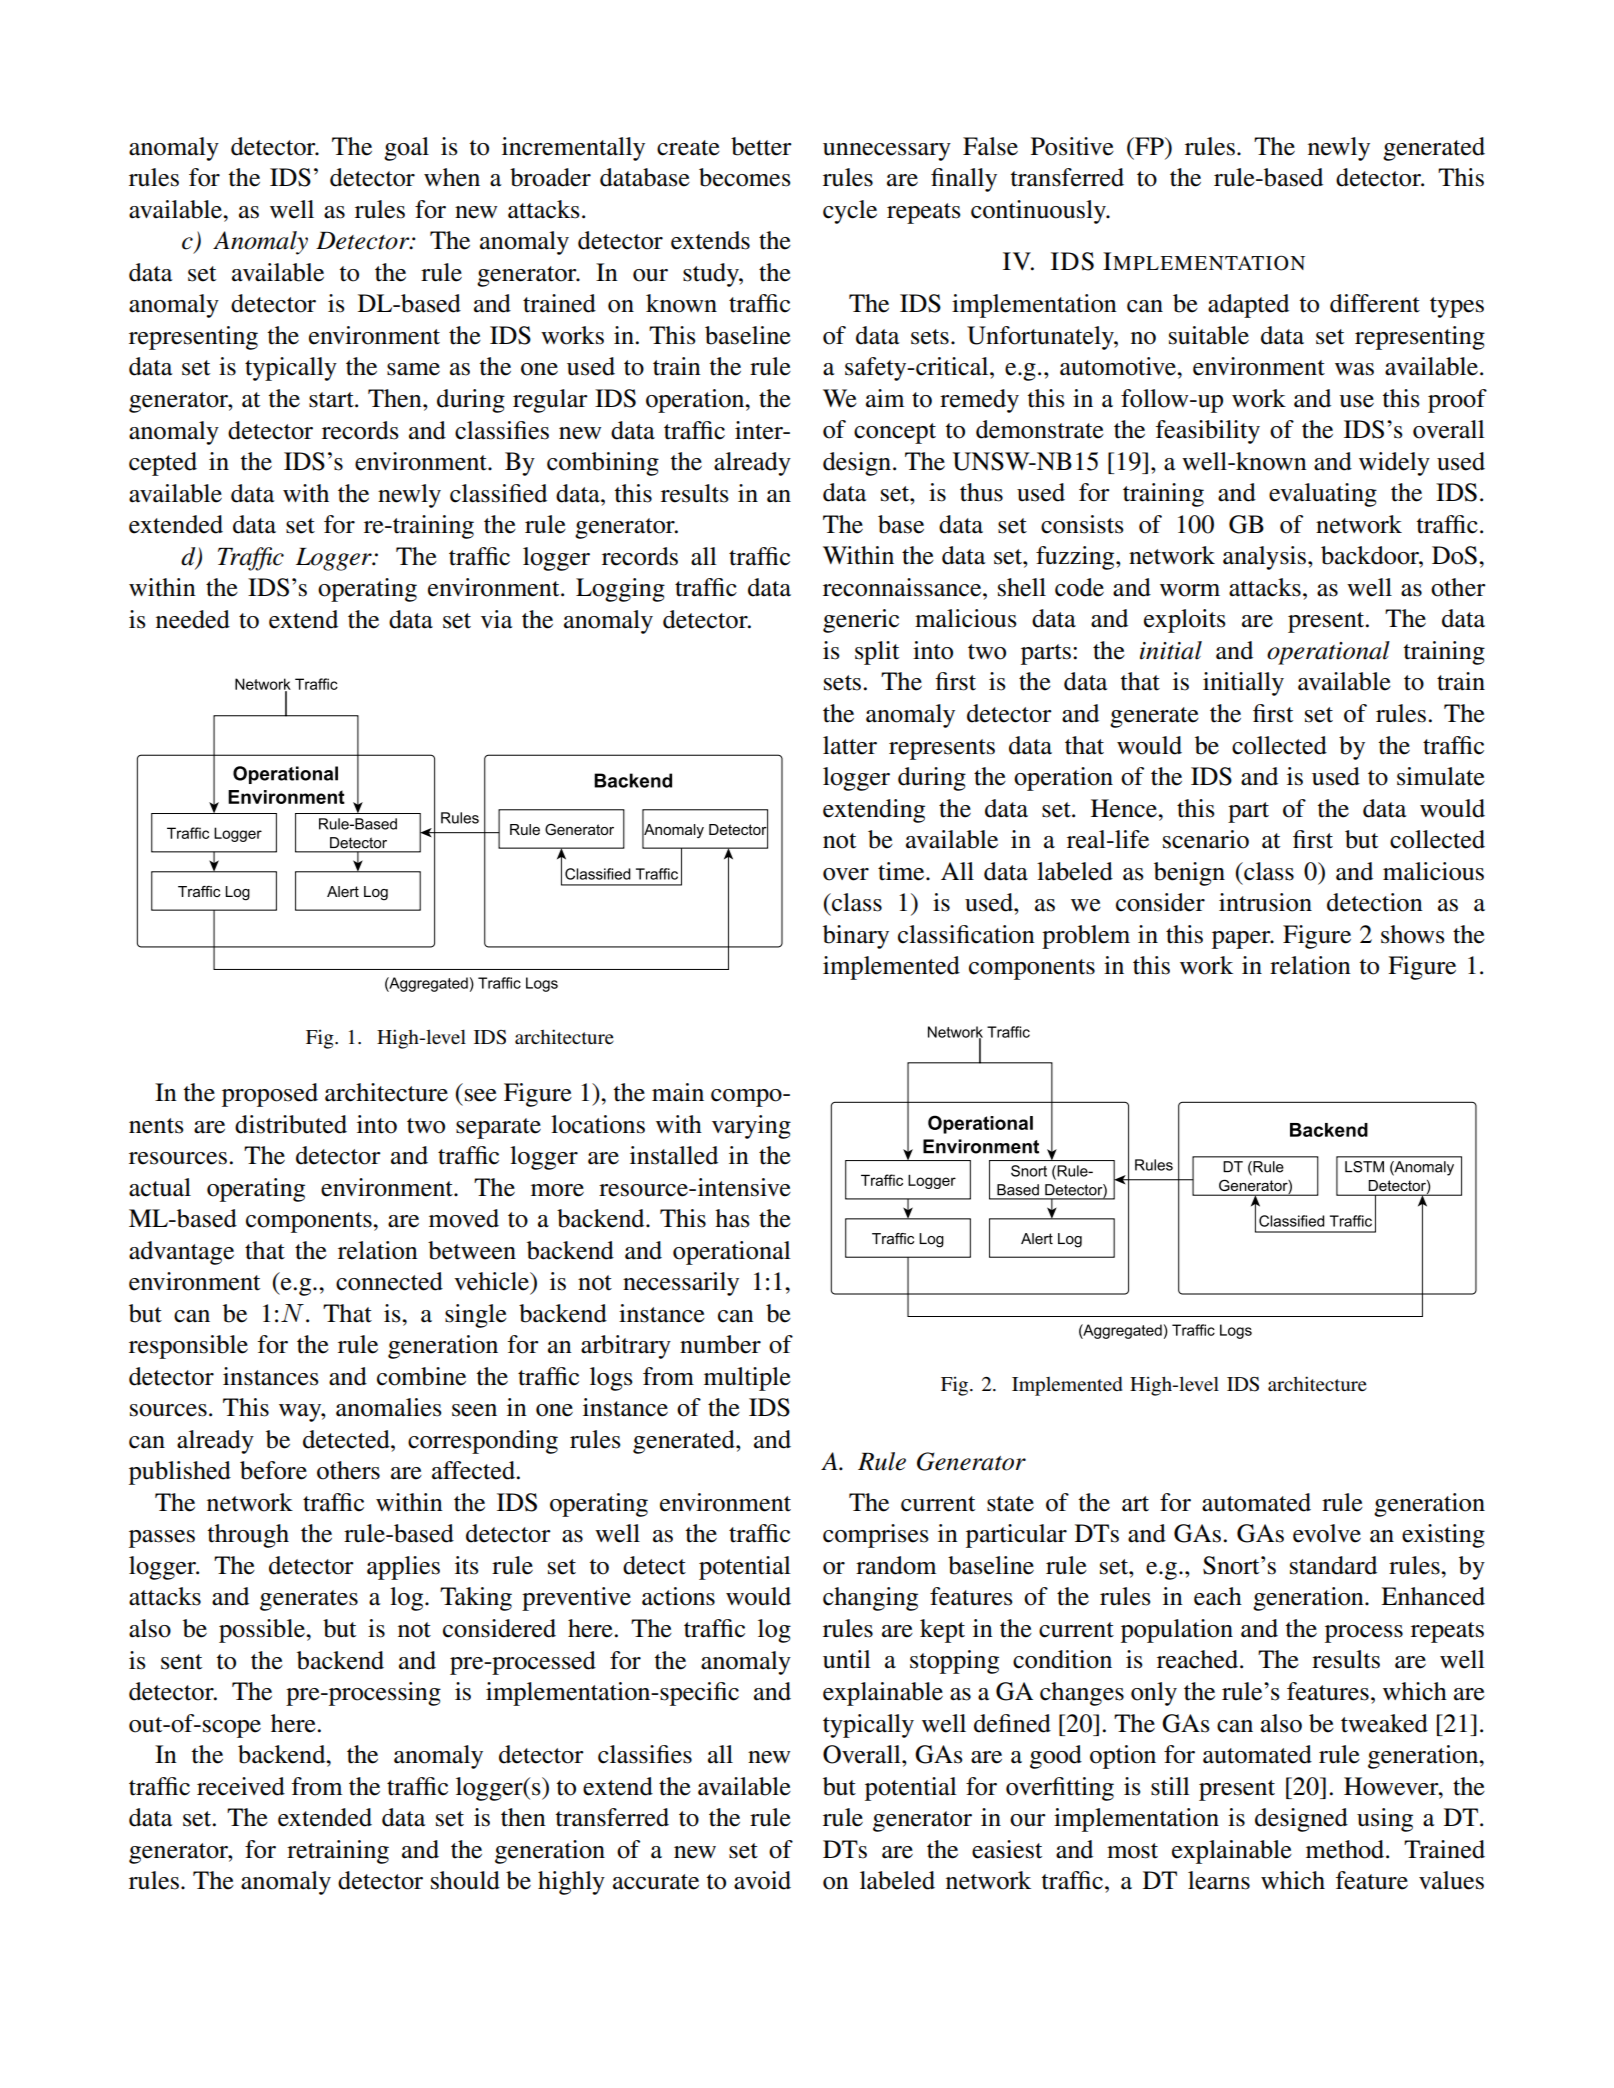 The width and height of the screenshot is (1614, 2088). Describe the element at coordinates (1248, 306) in the screenshot. I see `adapted` at that location.
